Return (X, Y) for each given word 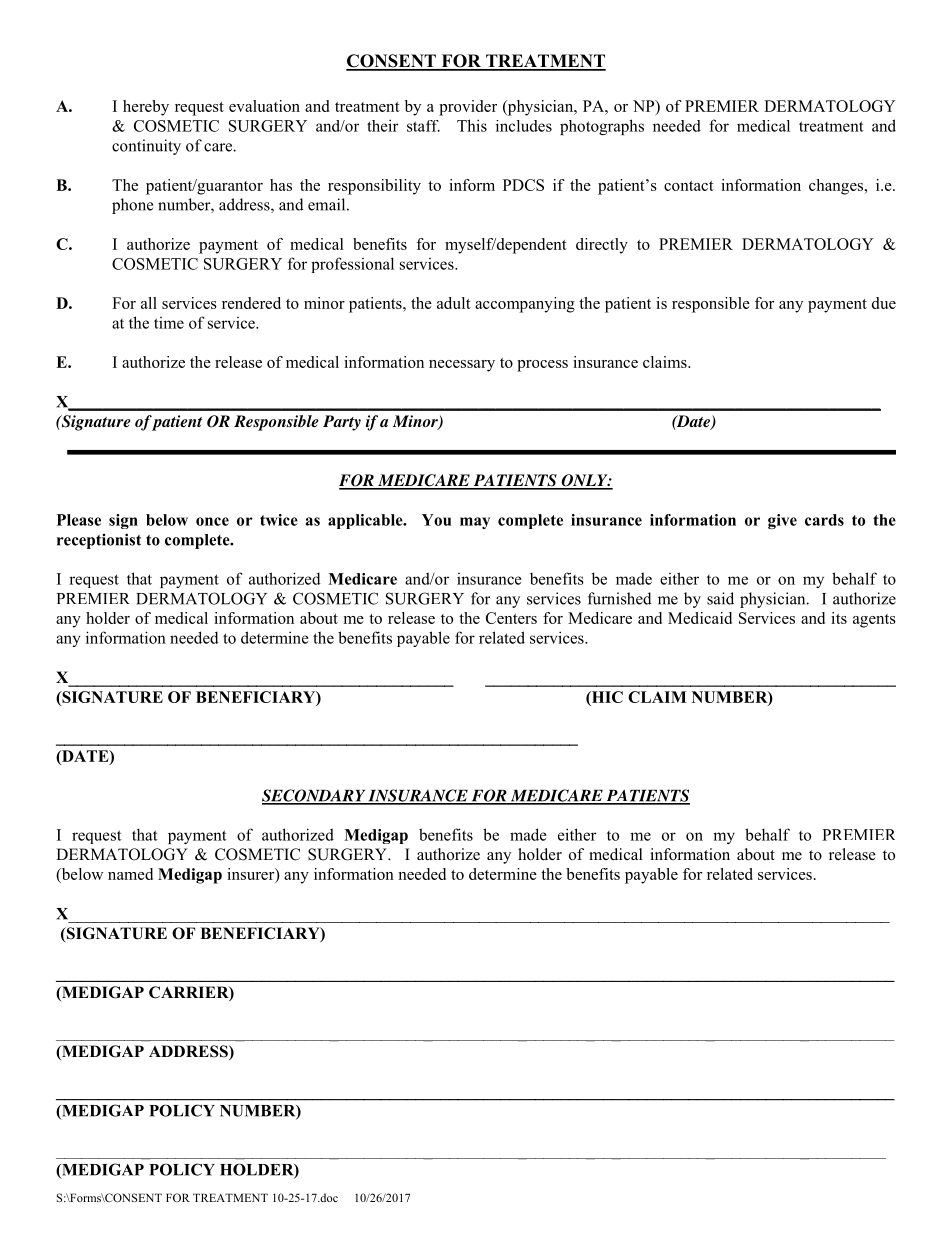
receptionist (99, 541)
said (720, 598)
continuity (146, 147)
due (884, 303)
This (472, 125)
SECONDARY (315, 796)
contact (689, 186)
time (169, 323)
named (130, 874)
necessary (462, 366)
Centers (511, 618)
